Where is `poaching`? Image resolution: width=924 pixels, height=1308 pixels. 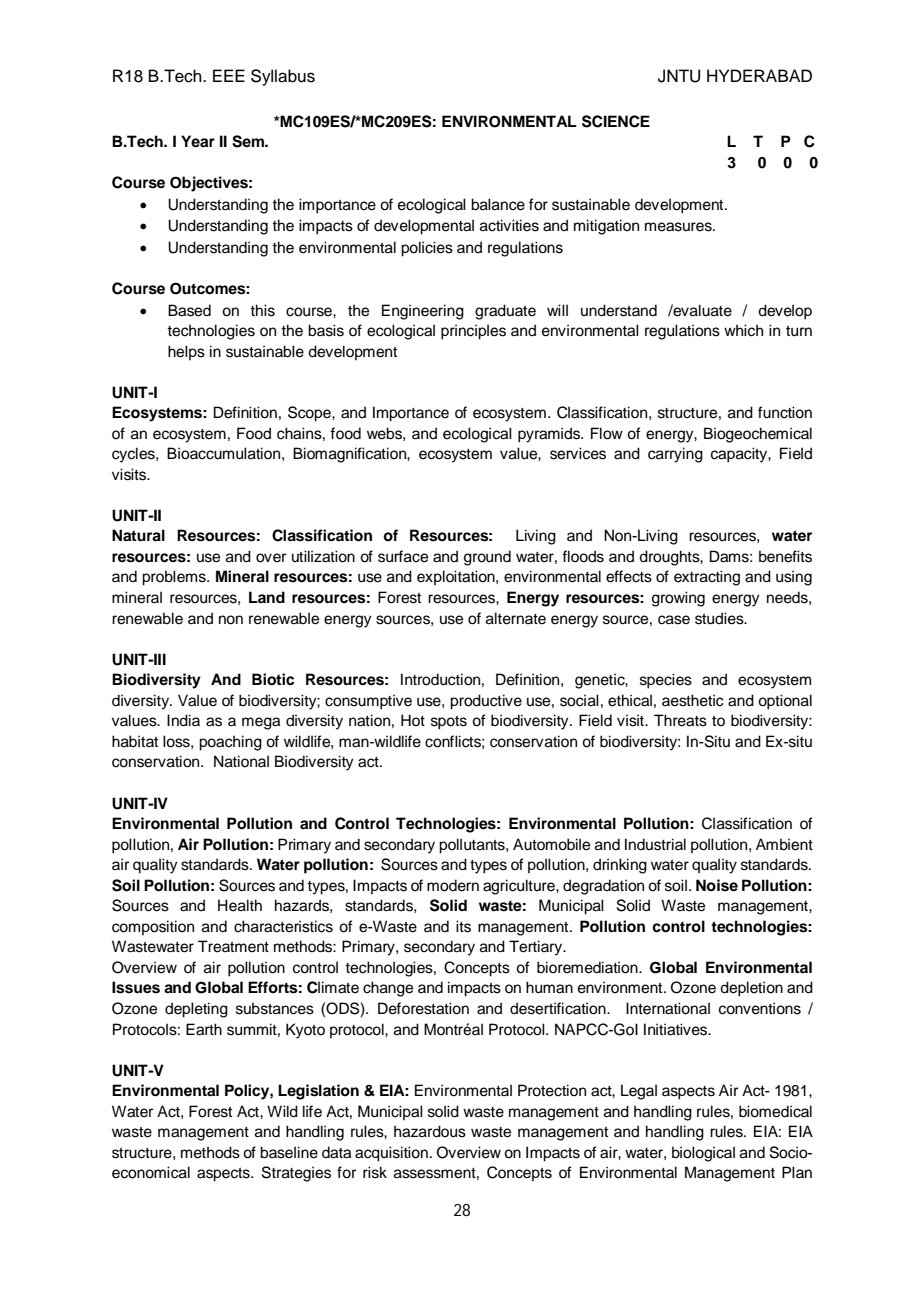
poaching is located at coordinates (230, 743).
